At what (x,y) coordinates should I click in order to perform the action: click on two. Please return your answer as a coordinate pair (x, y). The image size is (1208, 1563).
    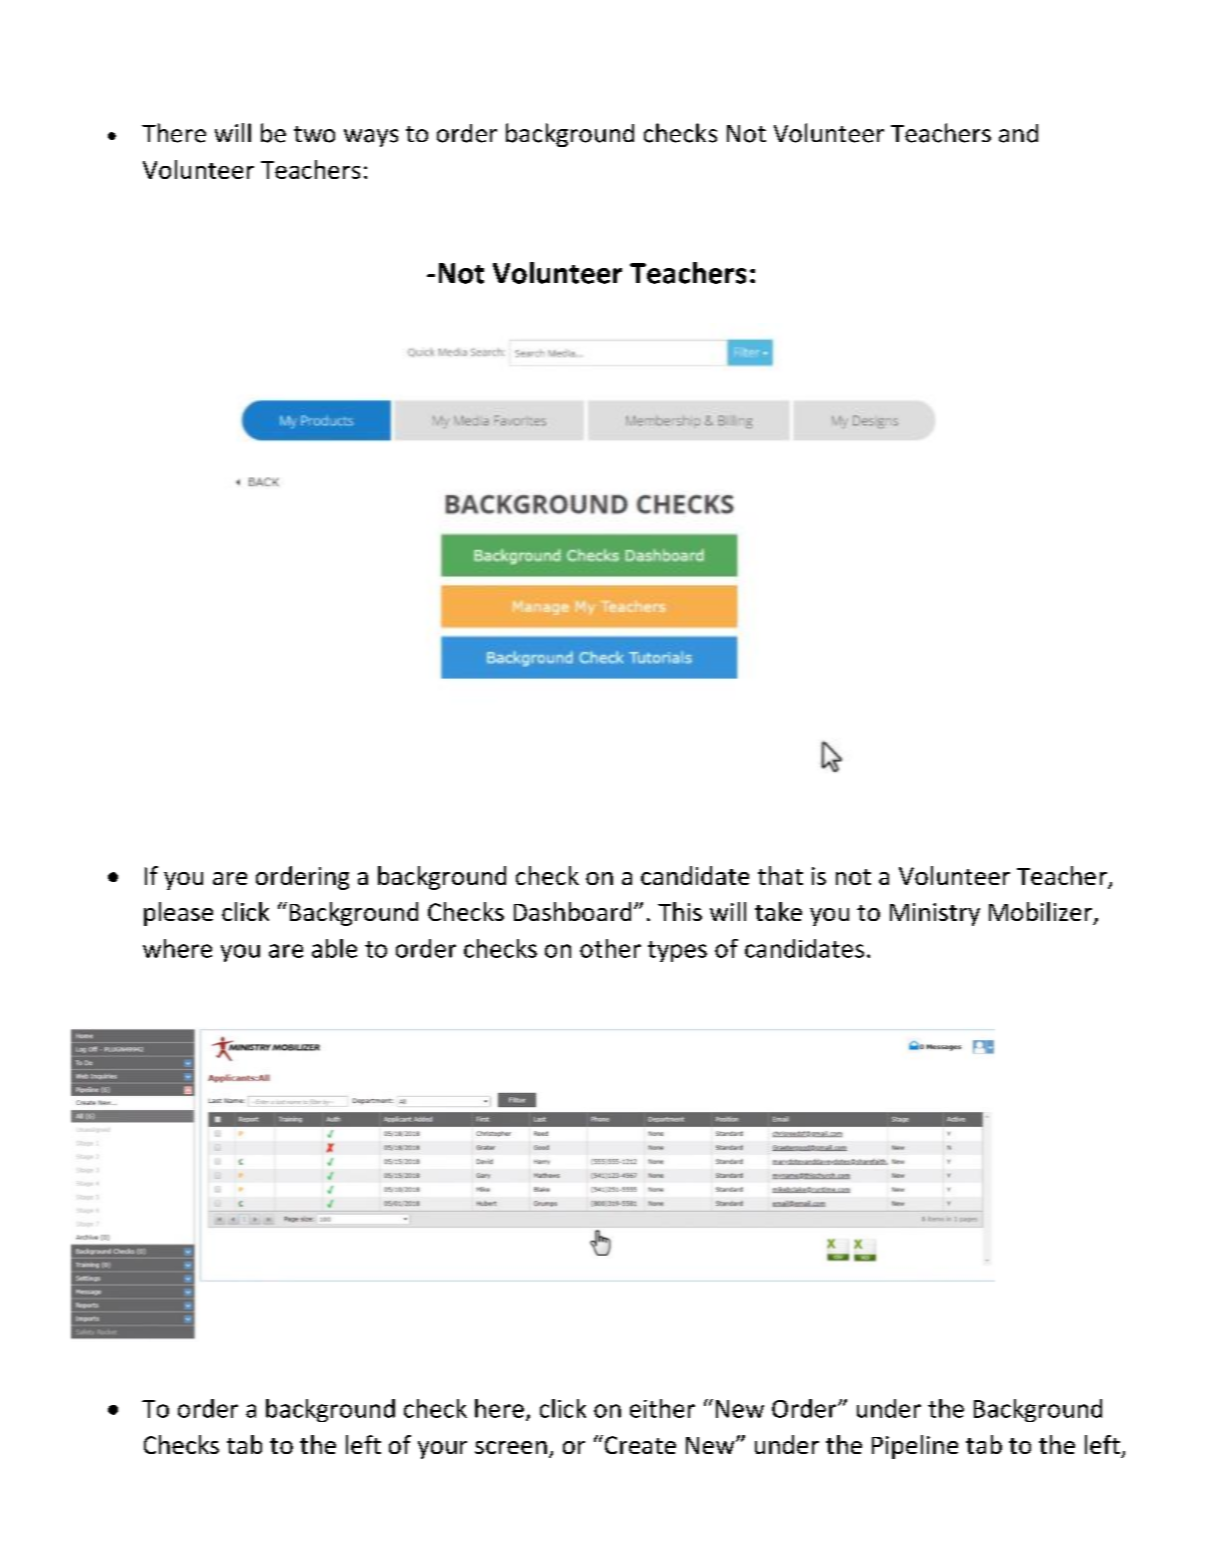
    Looking at the image, I should click on (314, 134).
